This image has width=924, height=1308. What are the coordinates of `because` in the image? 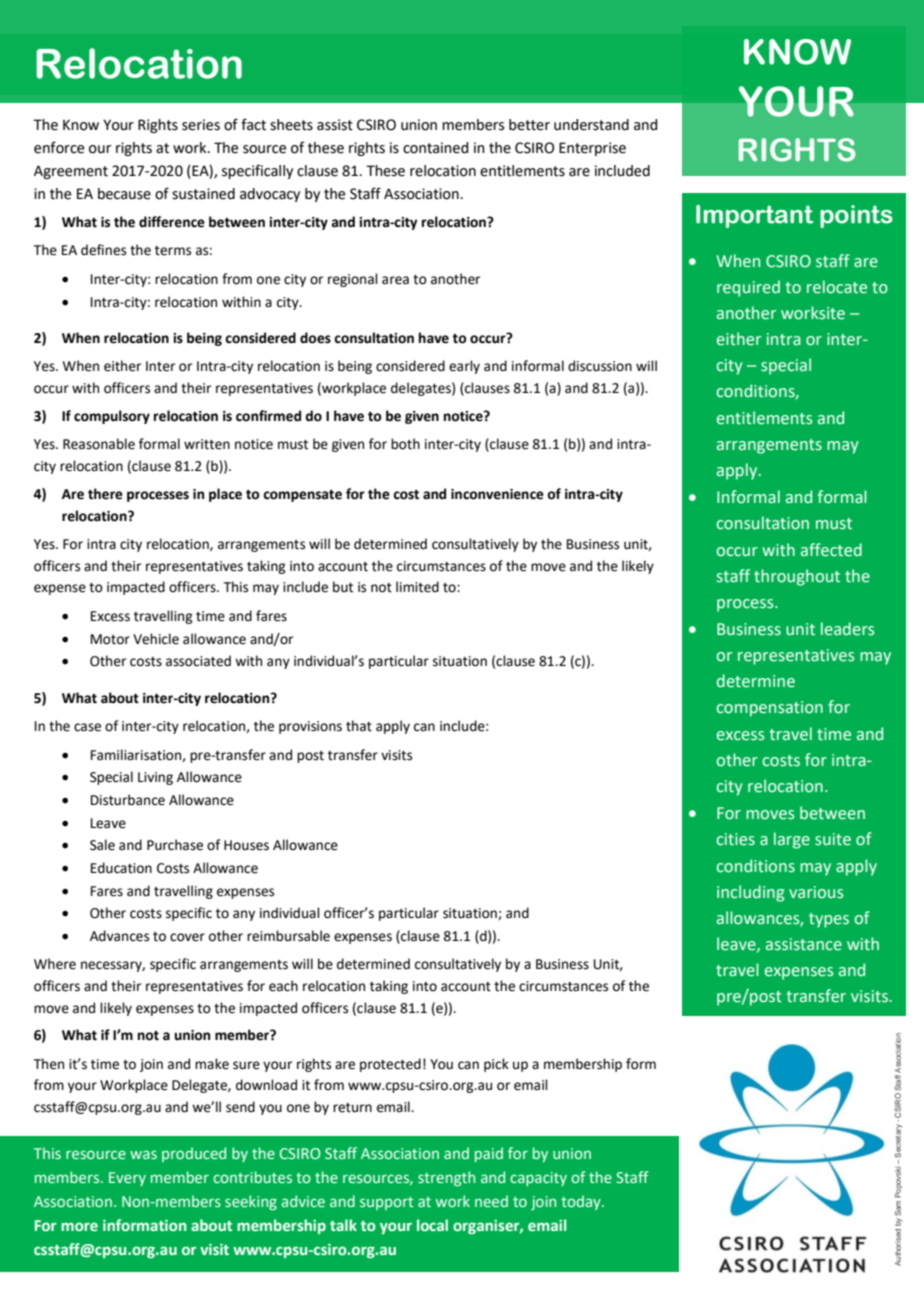 It's located at (124, 194).
